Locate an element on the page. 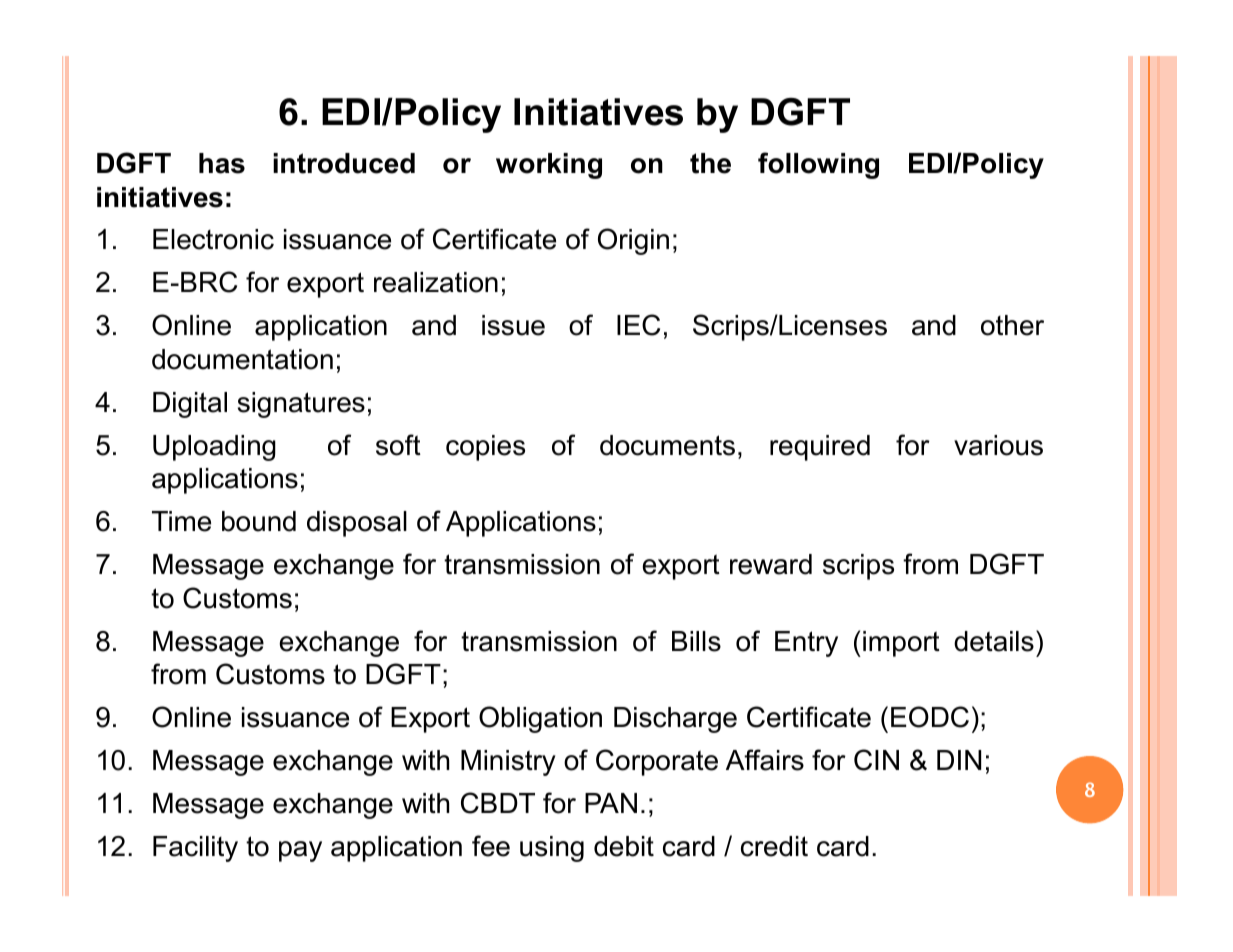 This document has height=952, width=1233. following is located at coordinates (818, 165).
